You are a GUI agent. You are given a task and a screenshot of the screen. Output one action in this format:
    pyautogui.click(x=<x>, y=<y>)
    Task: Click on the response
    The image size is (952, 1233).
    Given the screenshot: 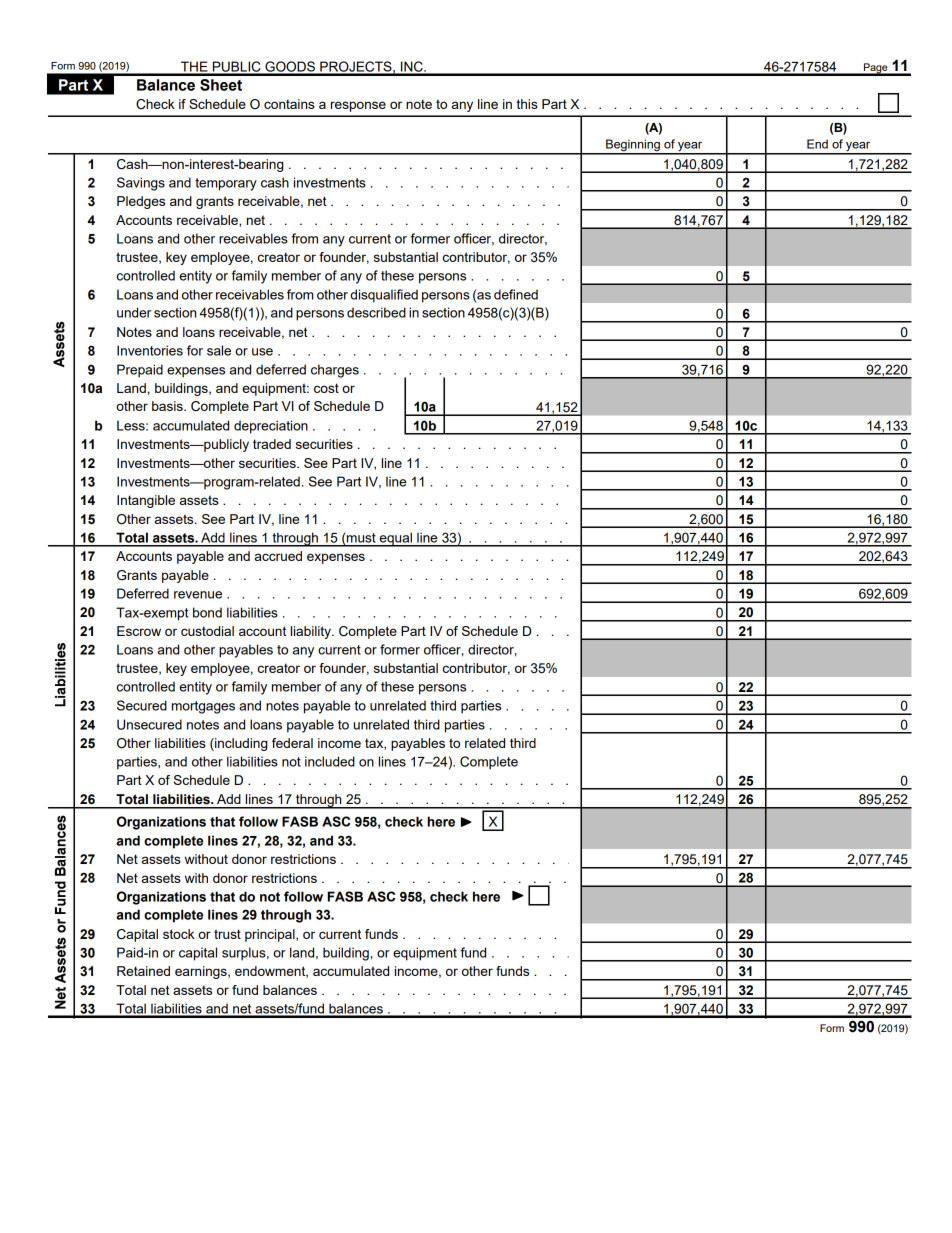 What is the action you would take?
    pyautogui.click(x=358, y=106)
